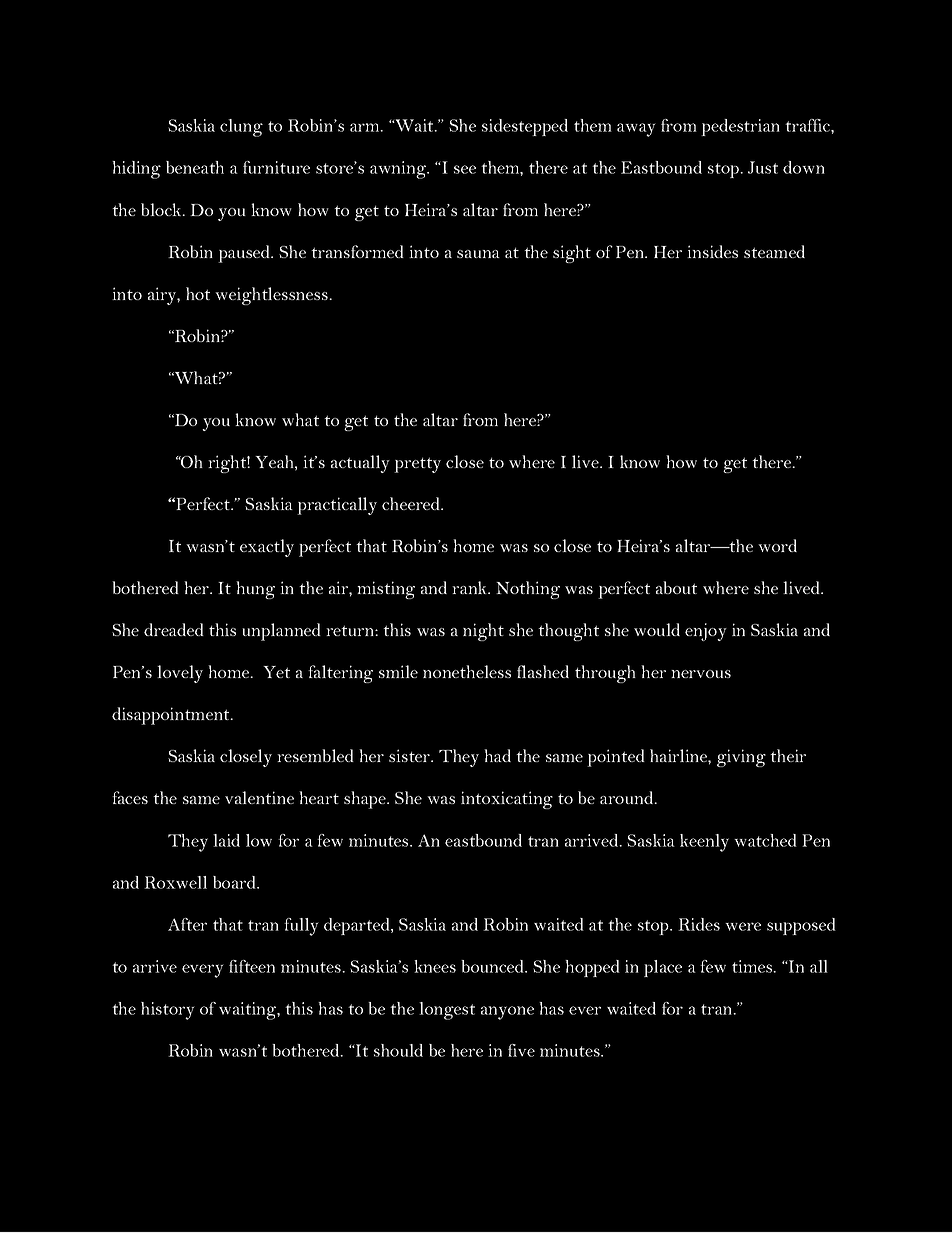 The width and height of the screenshot is (952, 1233). What do you see at coordinates (777, 545) in the screenshot?
I see `word` at bounding box center [777, 545].
